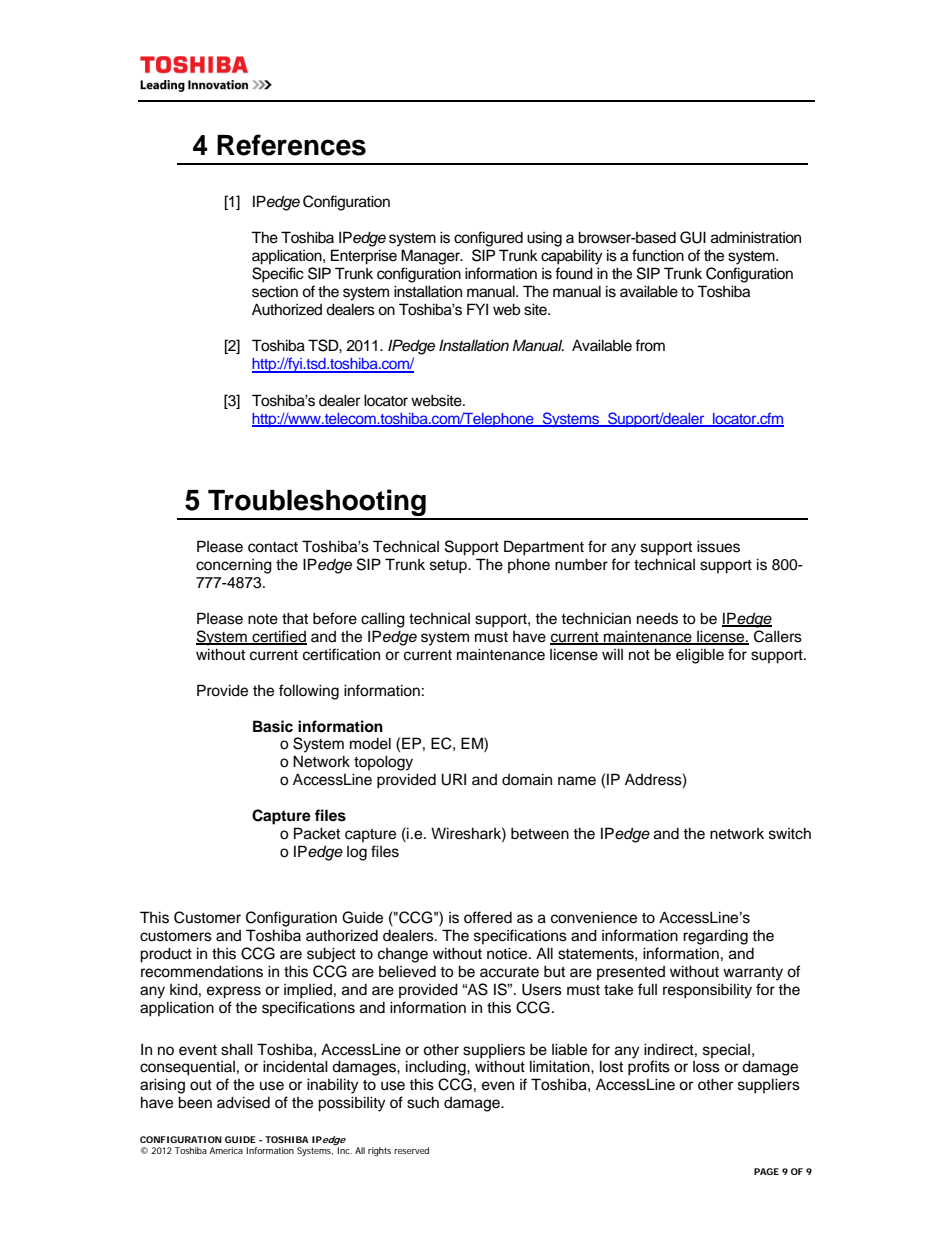 Image resolution: width=952 pixels, height=1233 pixels. What do you see at coordinates (766, 1171) in the screenshot?
I see `PAGE` at bounding box center [766, 1171].
